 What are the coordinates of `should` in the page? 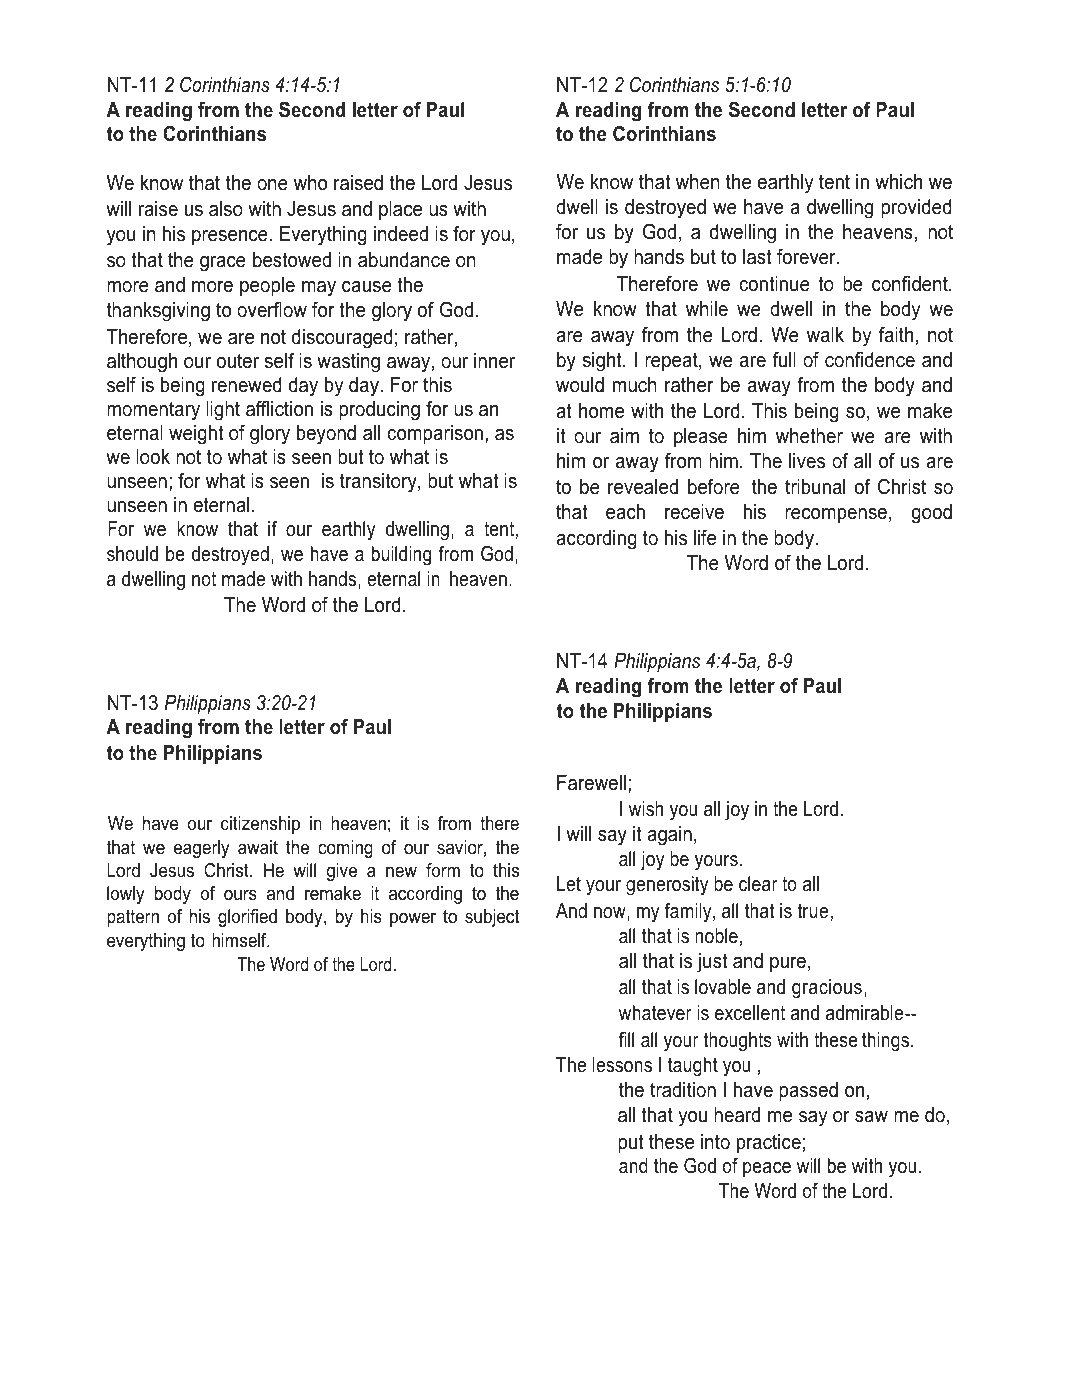 It's located at (132, 554).
